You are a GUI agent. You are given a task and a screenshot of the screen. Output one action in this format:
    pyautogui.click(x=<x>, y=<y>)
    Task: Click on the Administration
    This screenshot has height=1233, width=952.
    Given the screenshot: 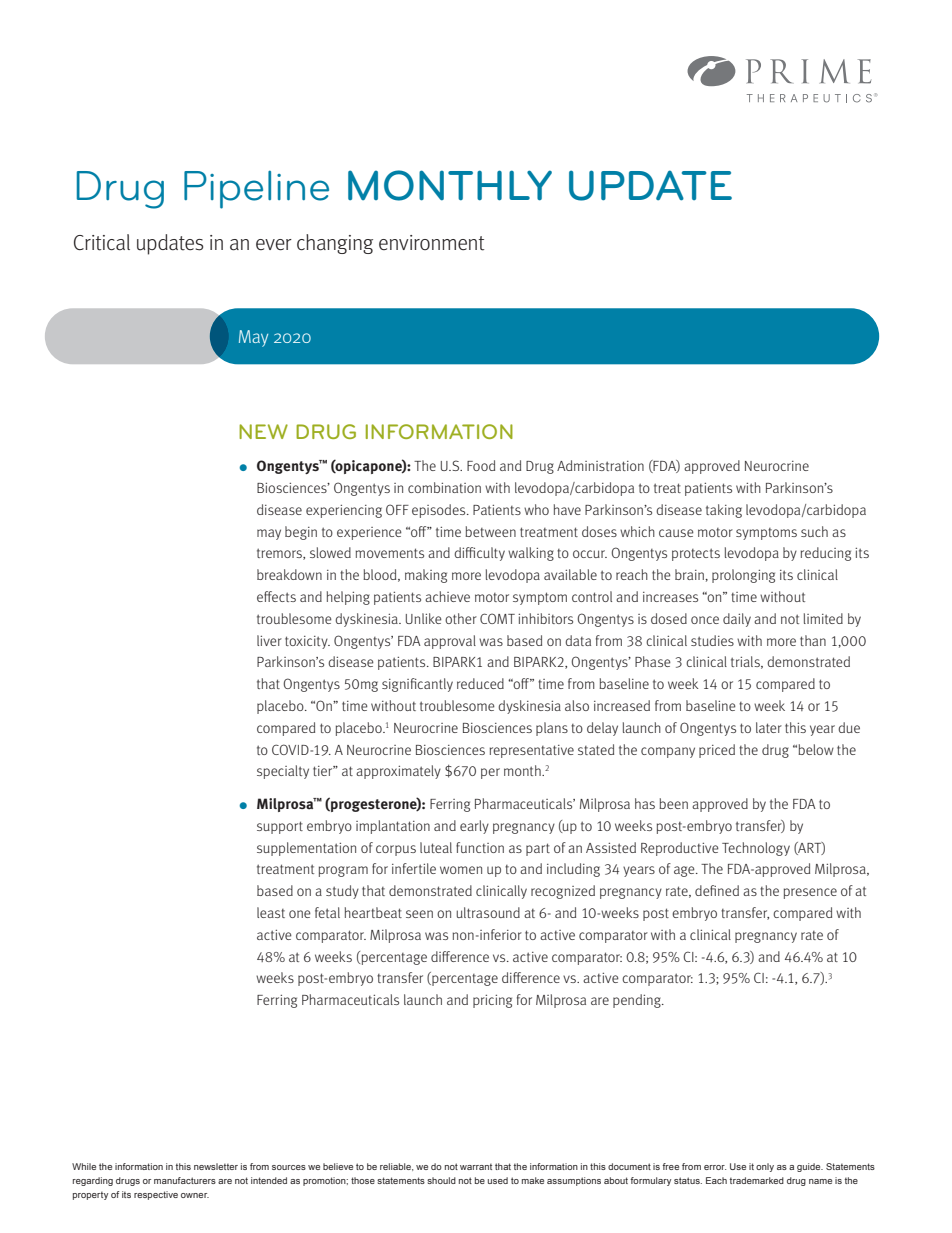 What is the action you would take?
    pyautogui.click(x=600, y=465)
